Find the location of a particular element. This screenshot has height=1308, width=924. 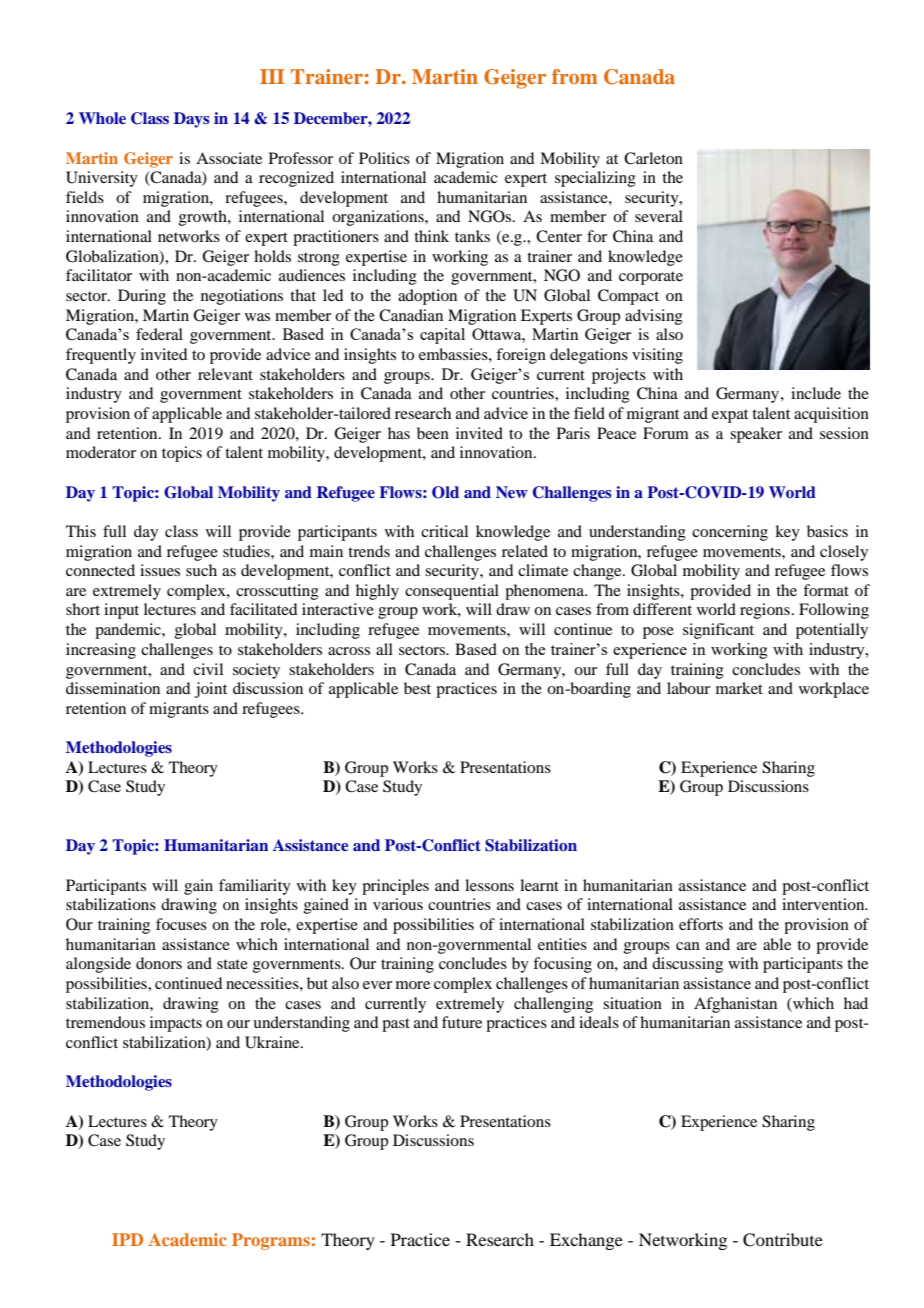

foreign is located at coordinates (521, 356).
